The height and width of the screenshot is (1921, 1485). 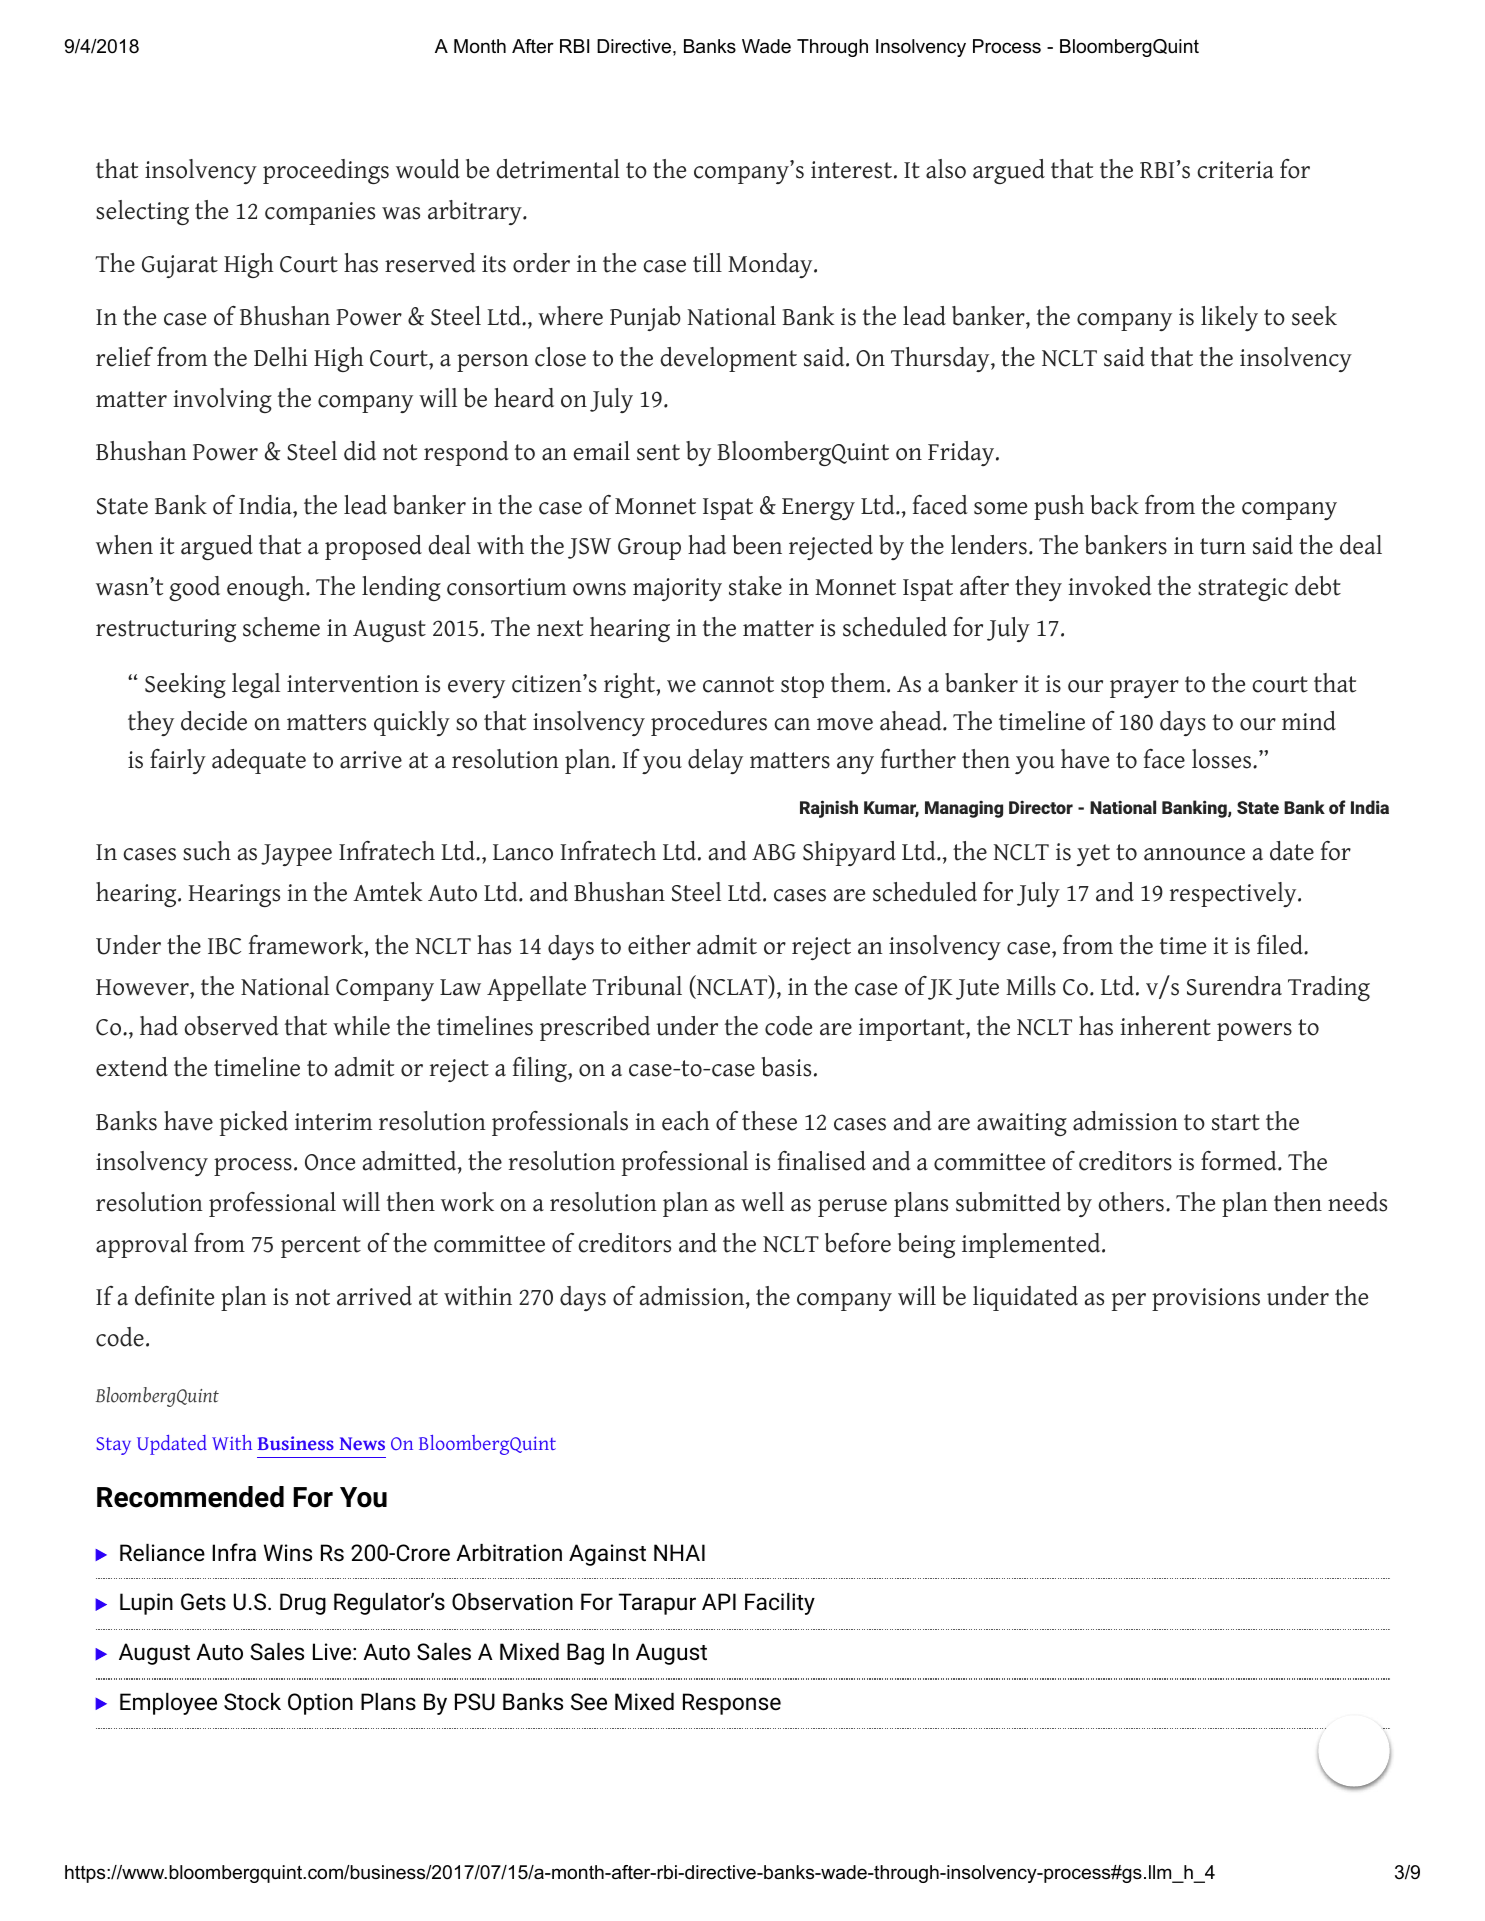 I want to click on IBC, so click(x=224, y=946).
